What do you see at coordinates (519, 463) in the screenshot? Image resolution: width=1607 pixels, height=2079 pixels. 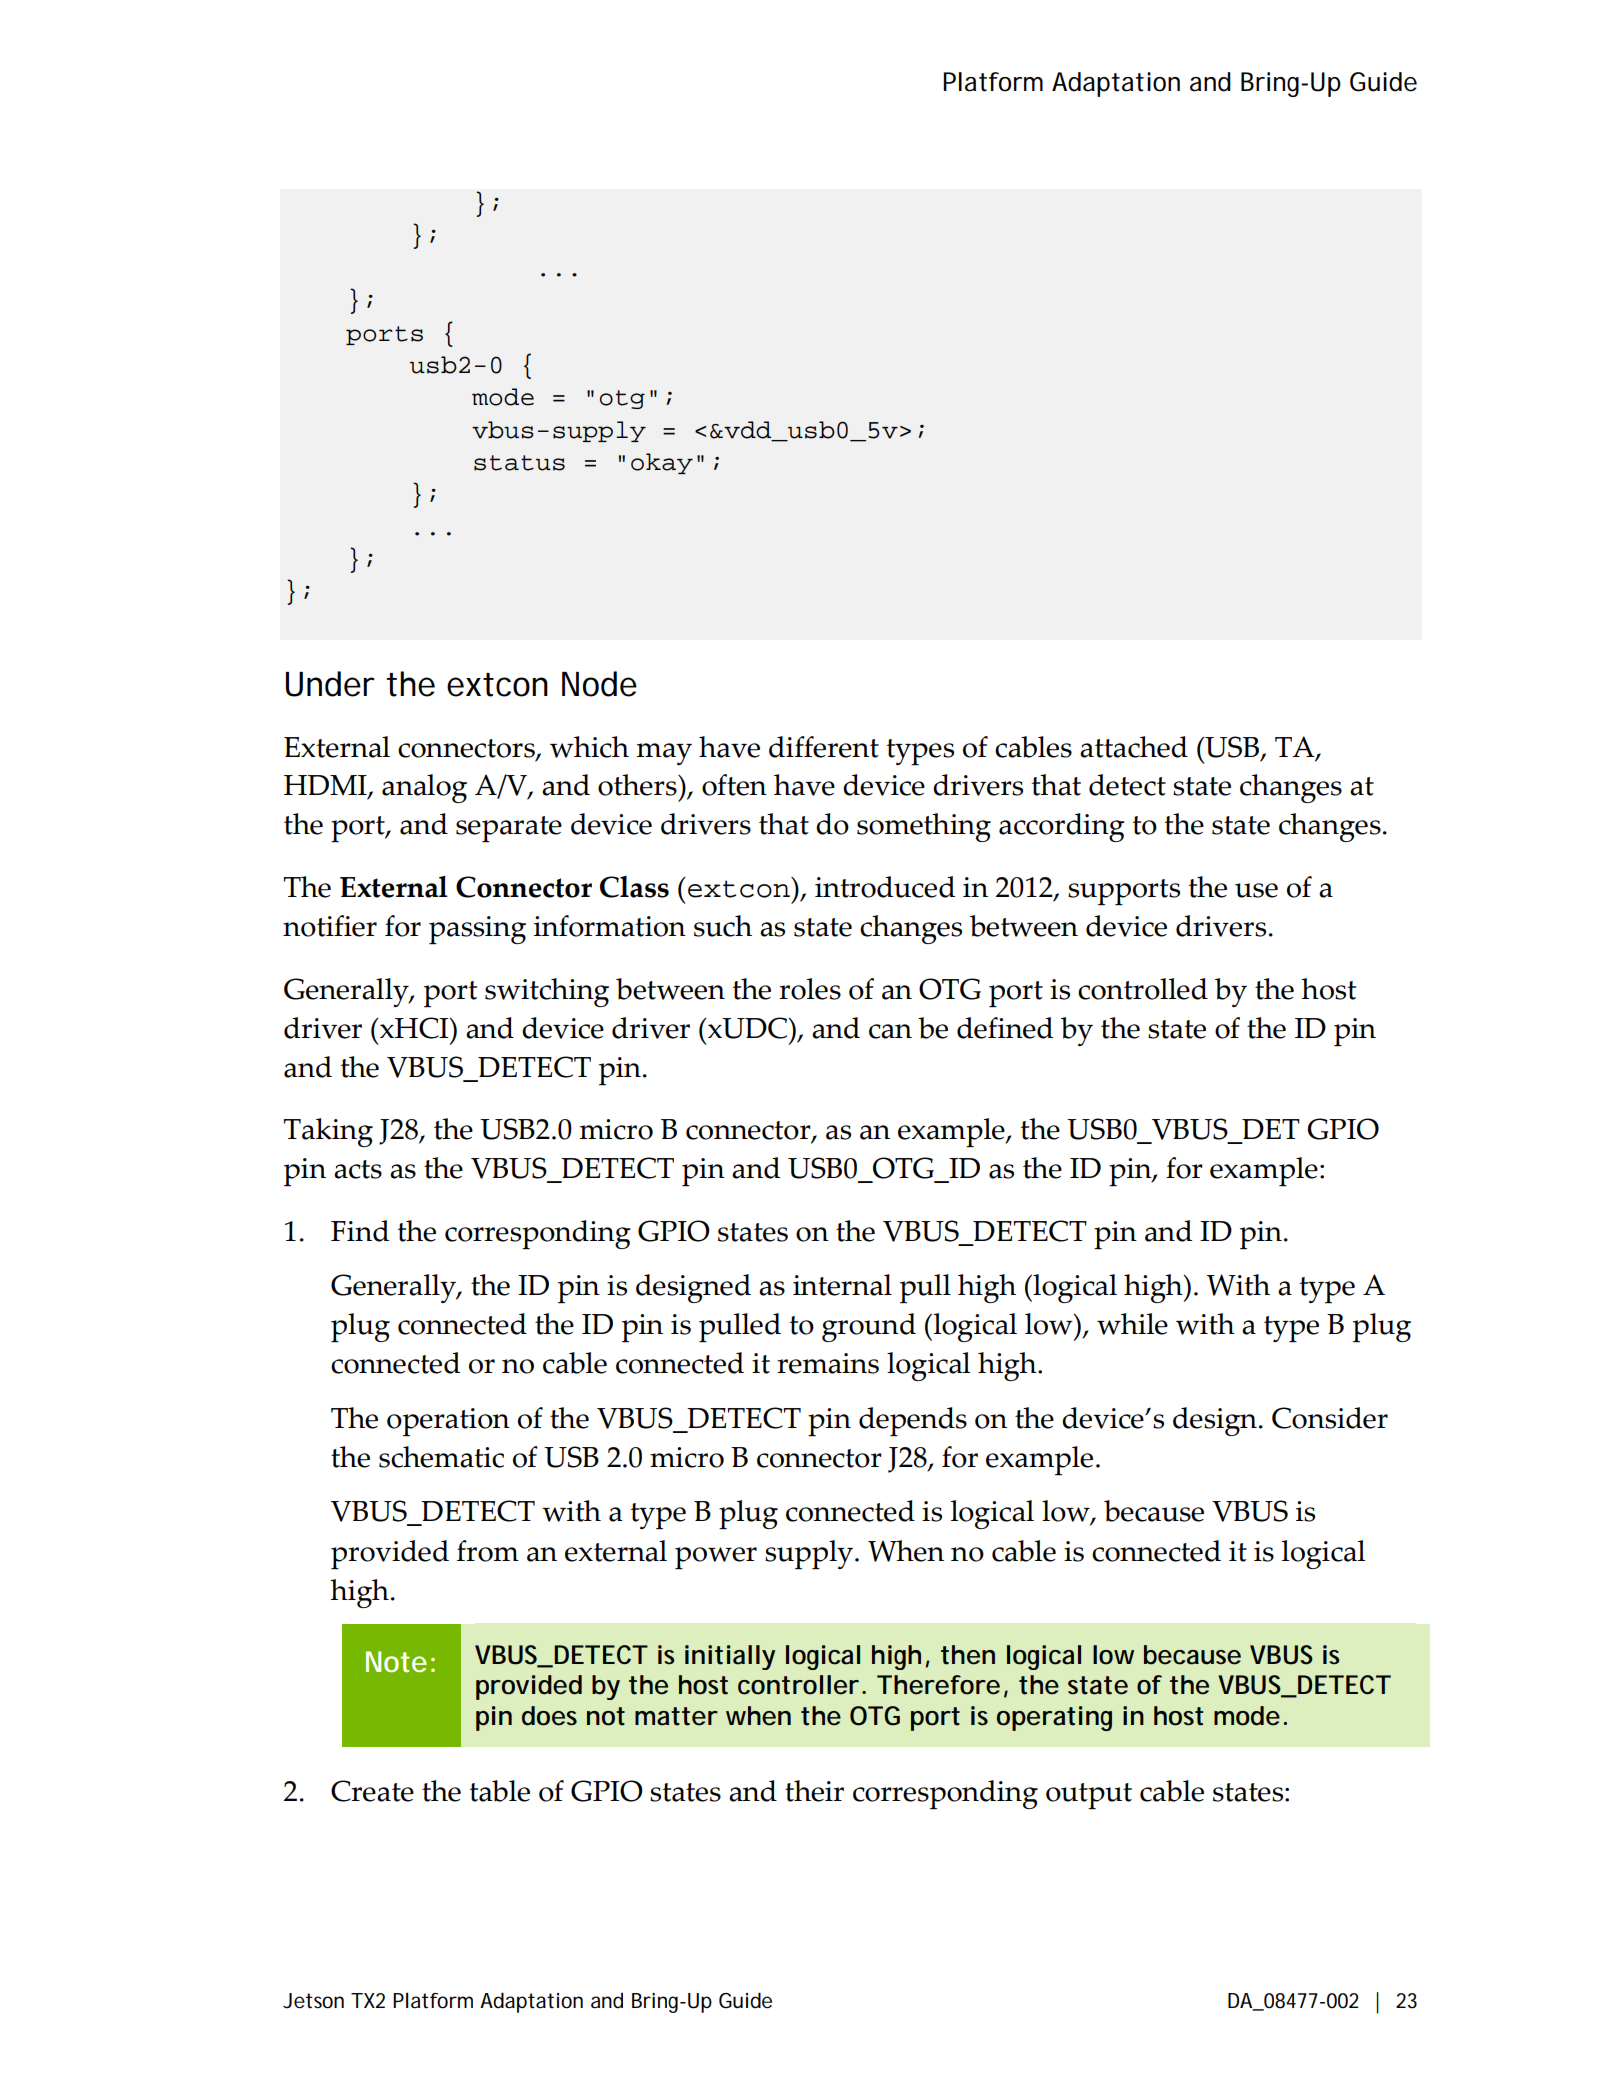 I see `status` at bounding box center [519, 463].
